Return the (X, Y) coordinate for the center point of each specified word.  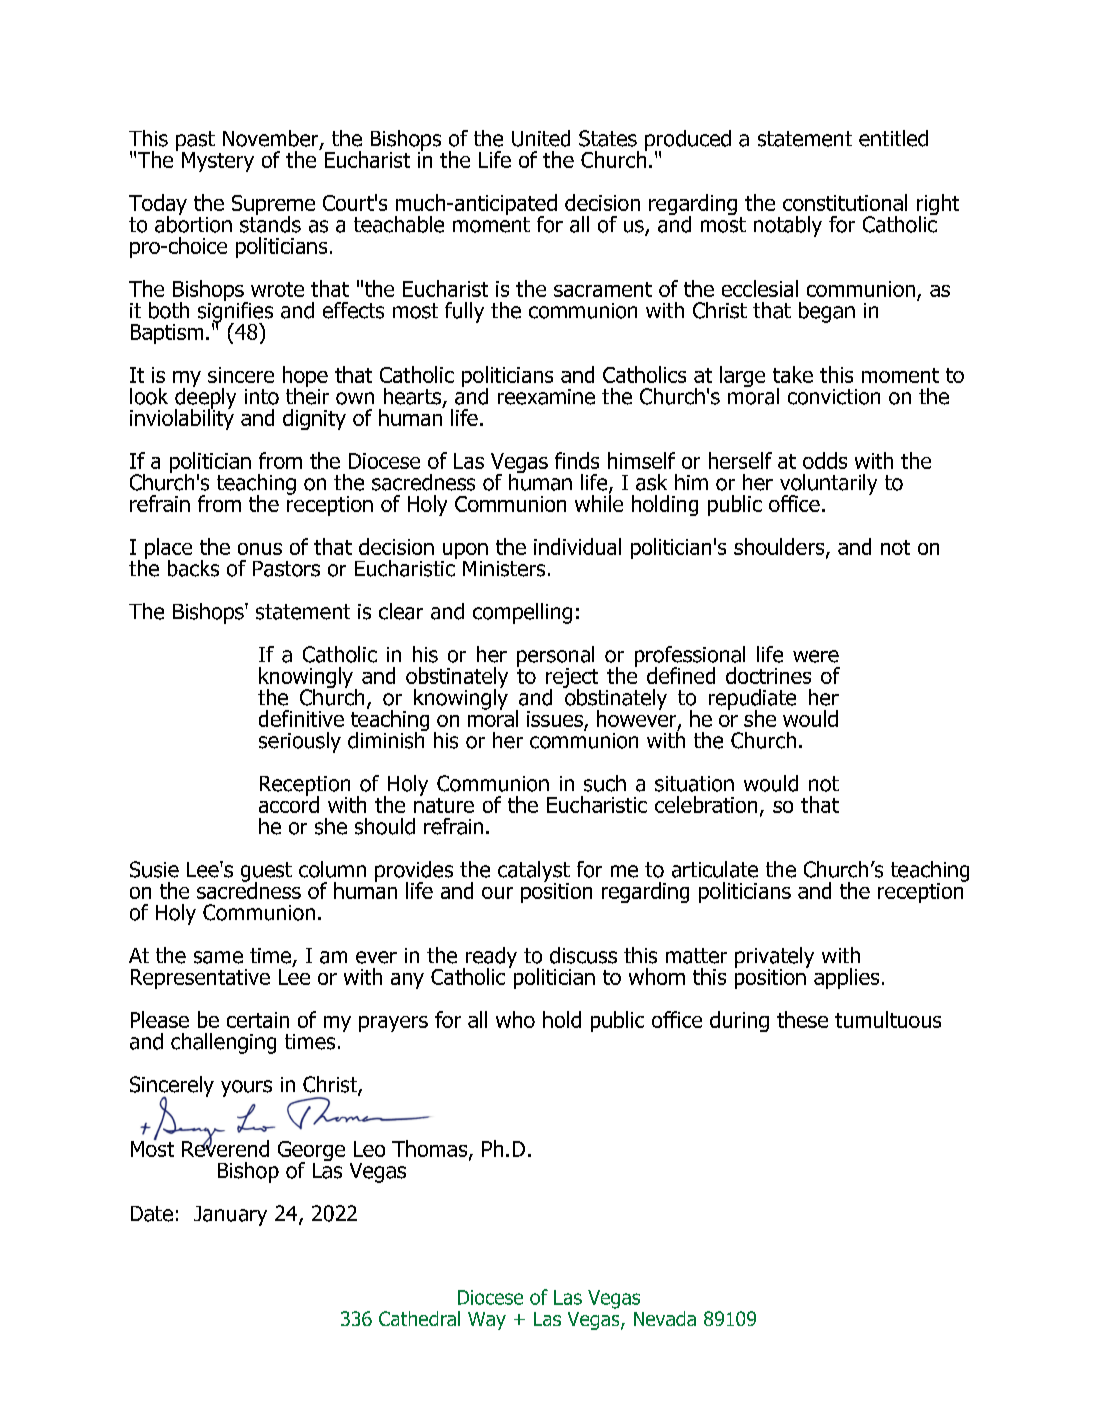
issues (555, 719)
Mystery (218, 162)
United (541, 138)
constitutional (845, 202)
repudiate (752, 700)
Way (487, 1321)
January (230, 1216)
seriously (300, 742)
